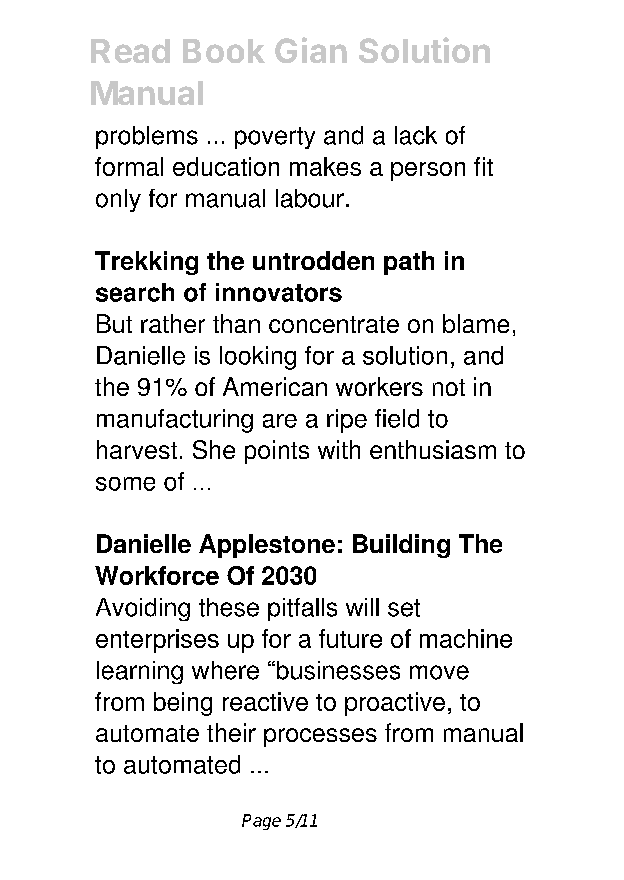 The image size is (624, 880). What do you see at coordinates (173, 323) in the page?
I see `rather` at bounding box center [173, 323].
